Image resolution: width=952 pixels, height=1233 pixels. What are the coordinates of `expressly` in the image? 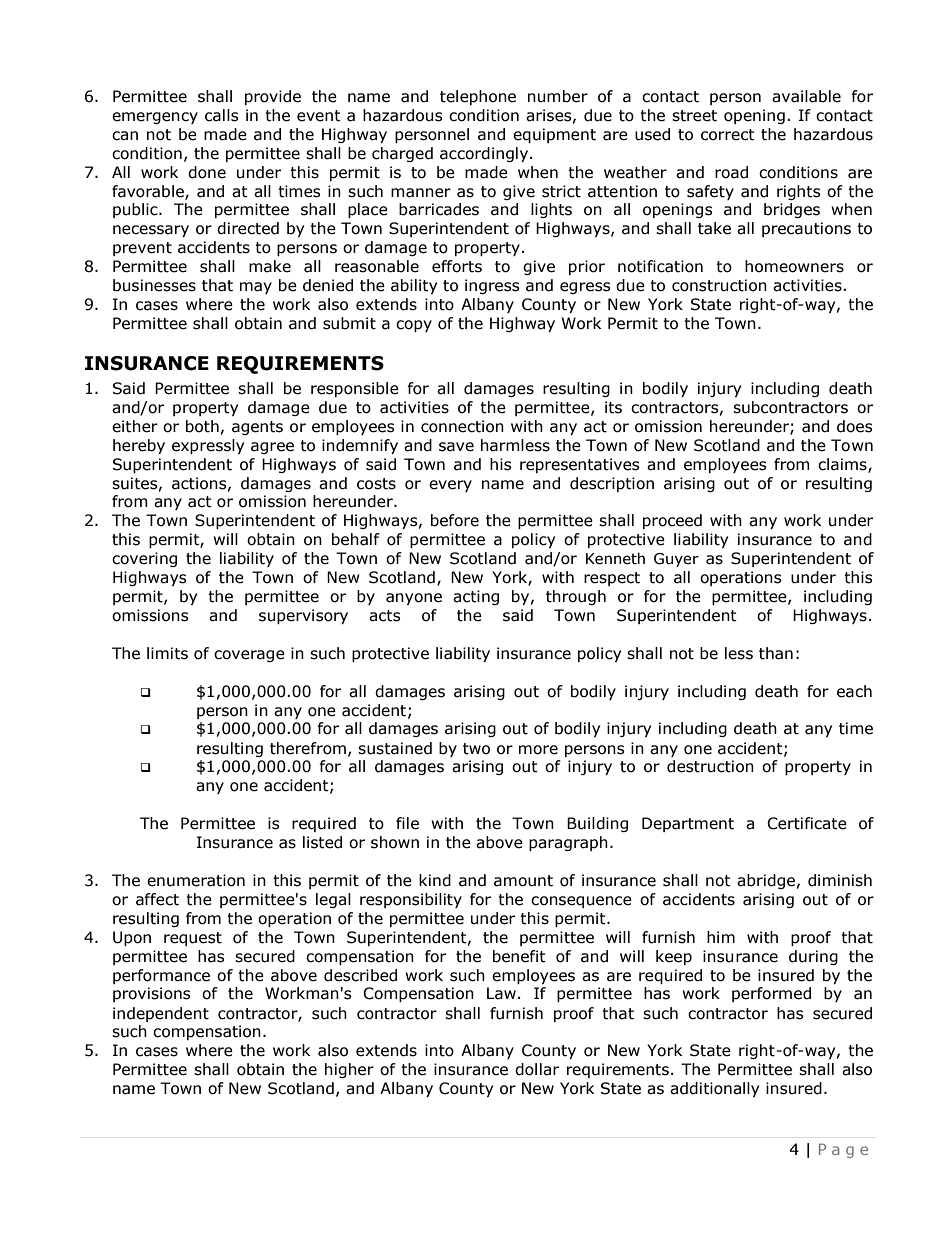 It's located at (208, 446).
